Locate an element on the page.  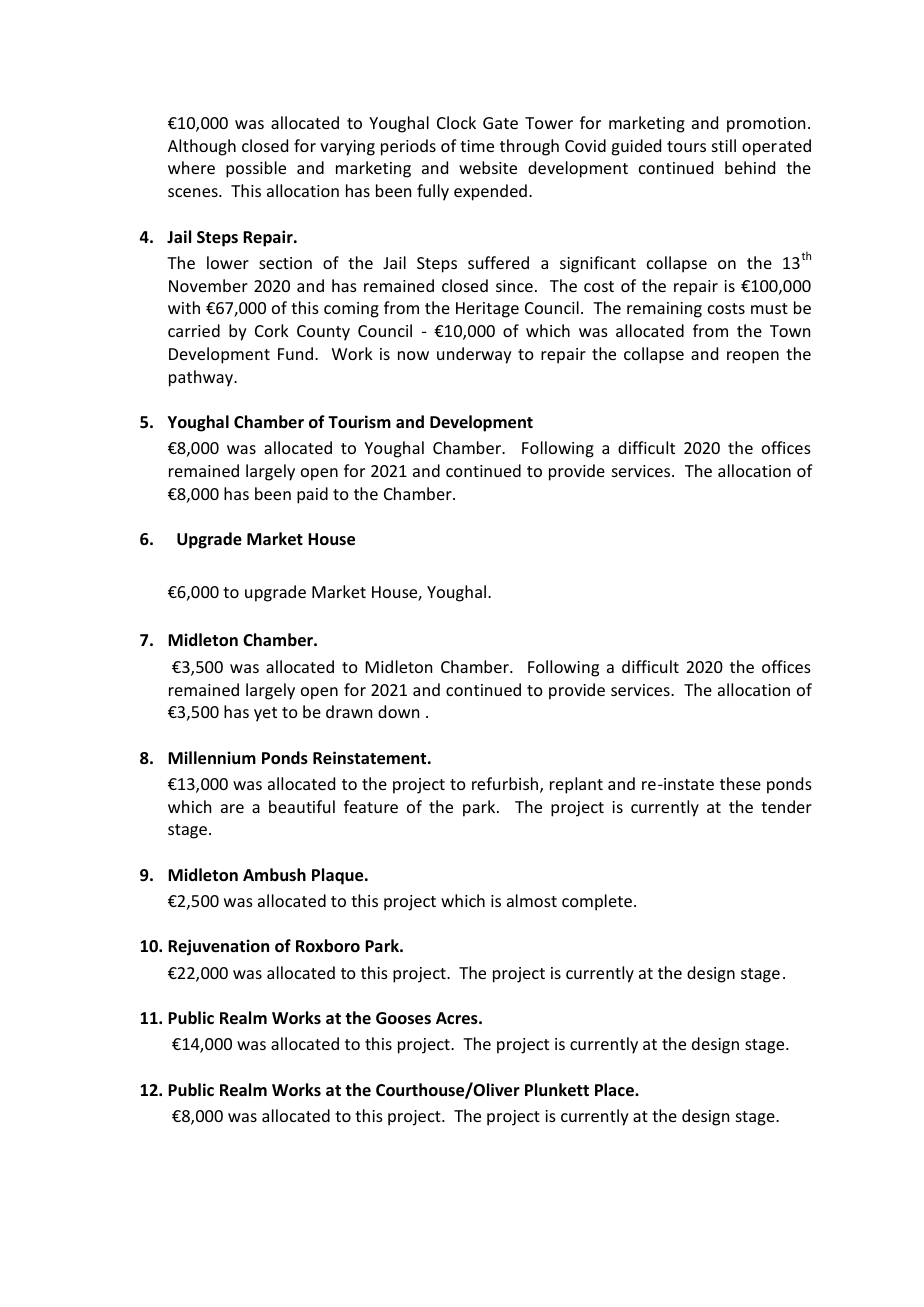
still is located at coordinates (724, 145).
